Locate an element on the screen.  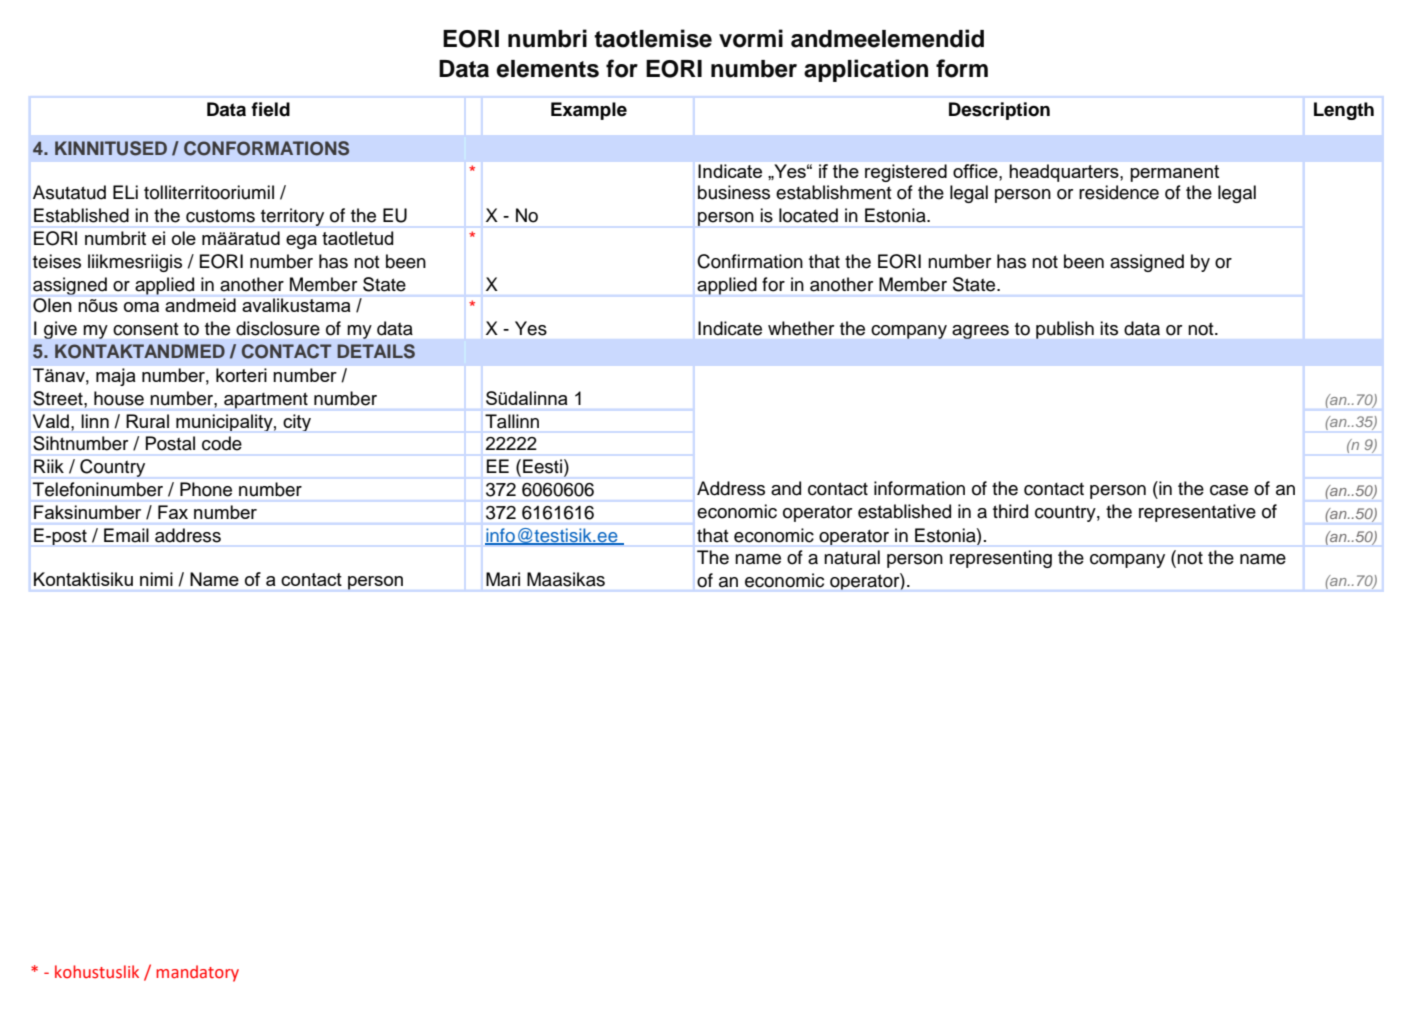
its is located at coordinates (1109, 328).
